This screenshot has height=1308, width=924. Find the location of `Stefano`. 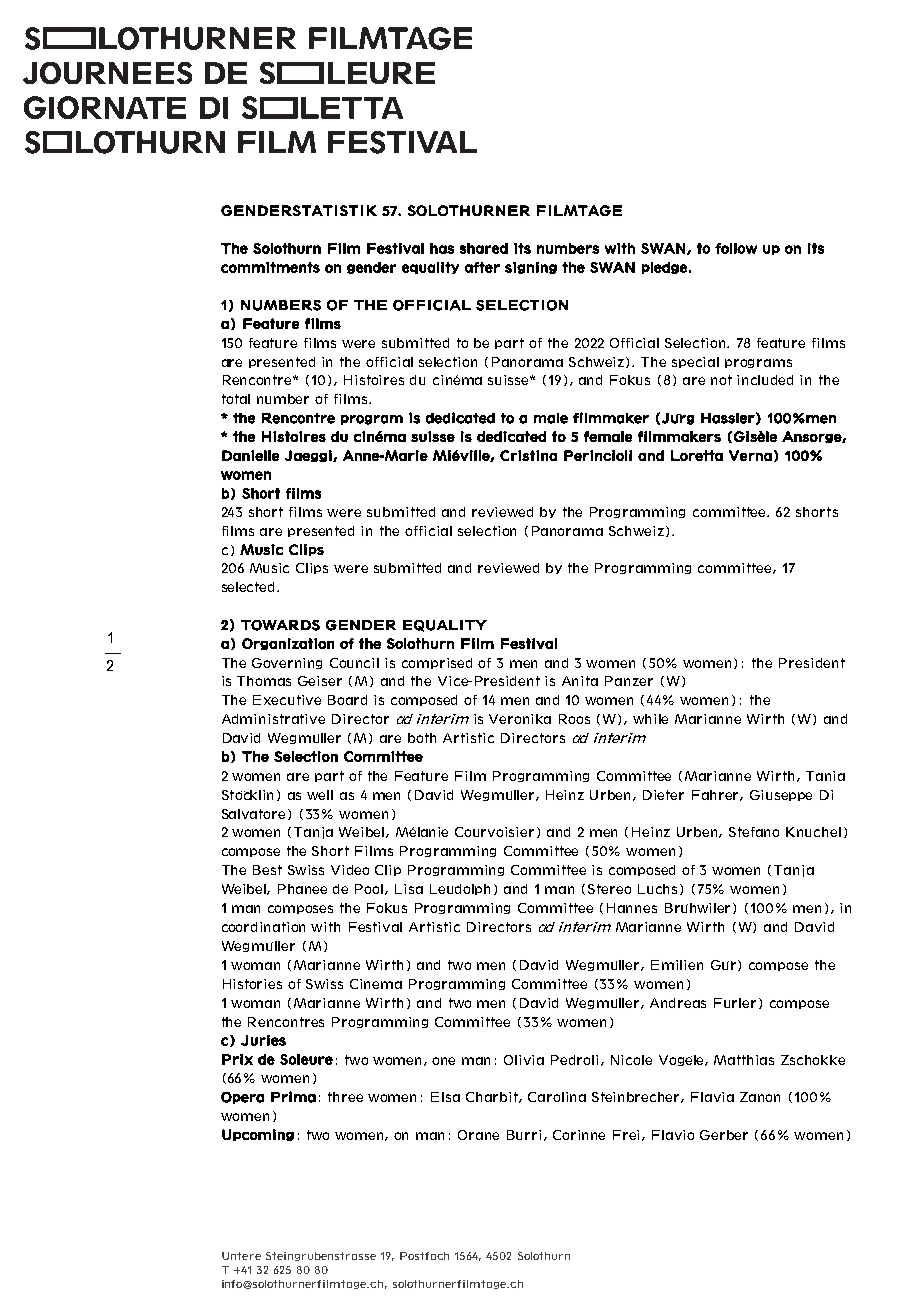

Stefano is located at coordinates (754, 832).
